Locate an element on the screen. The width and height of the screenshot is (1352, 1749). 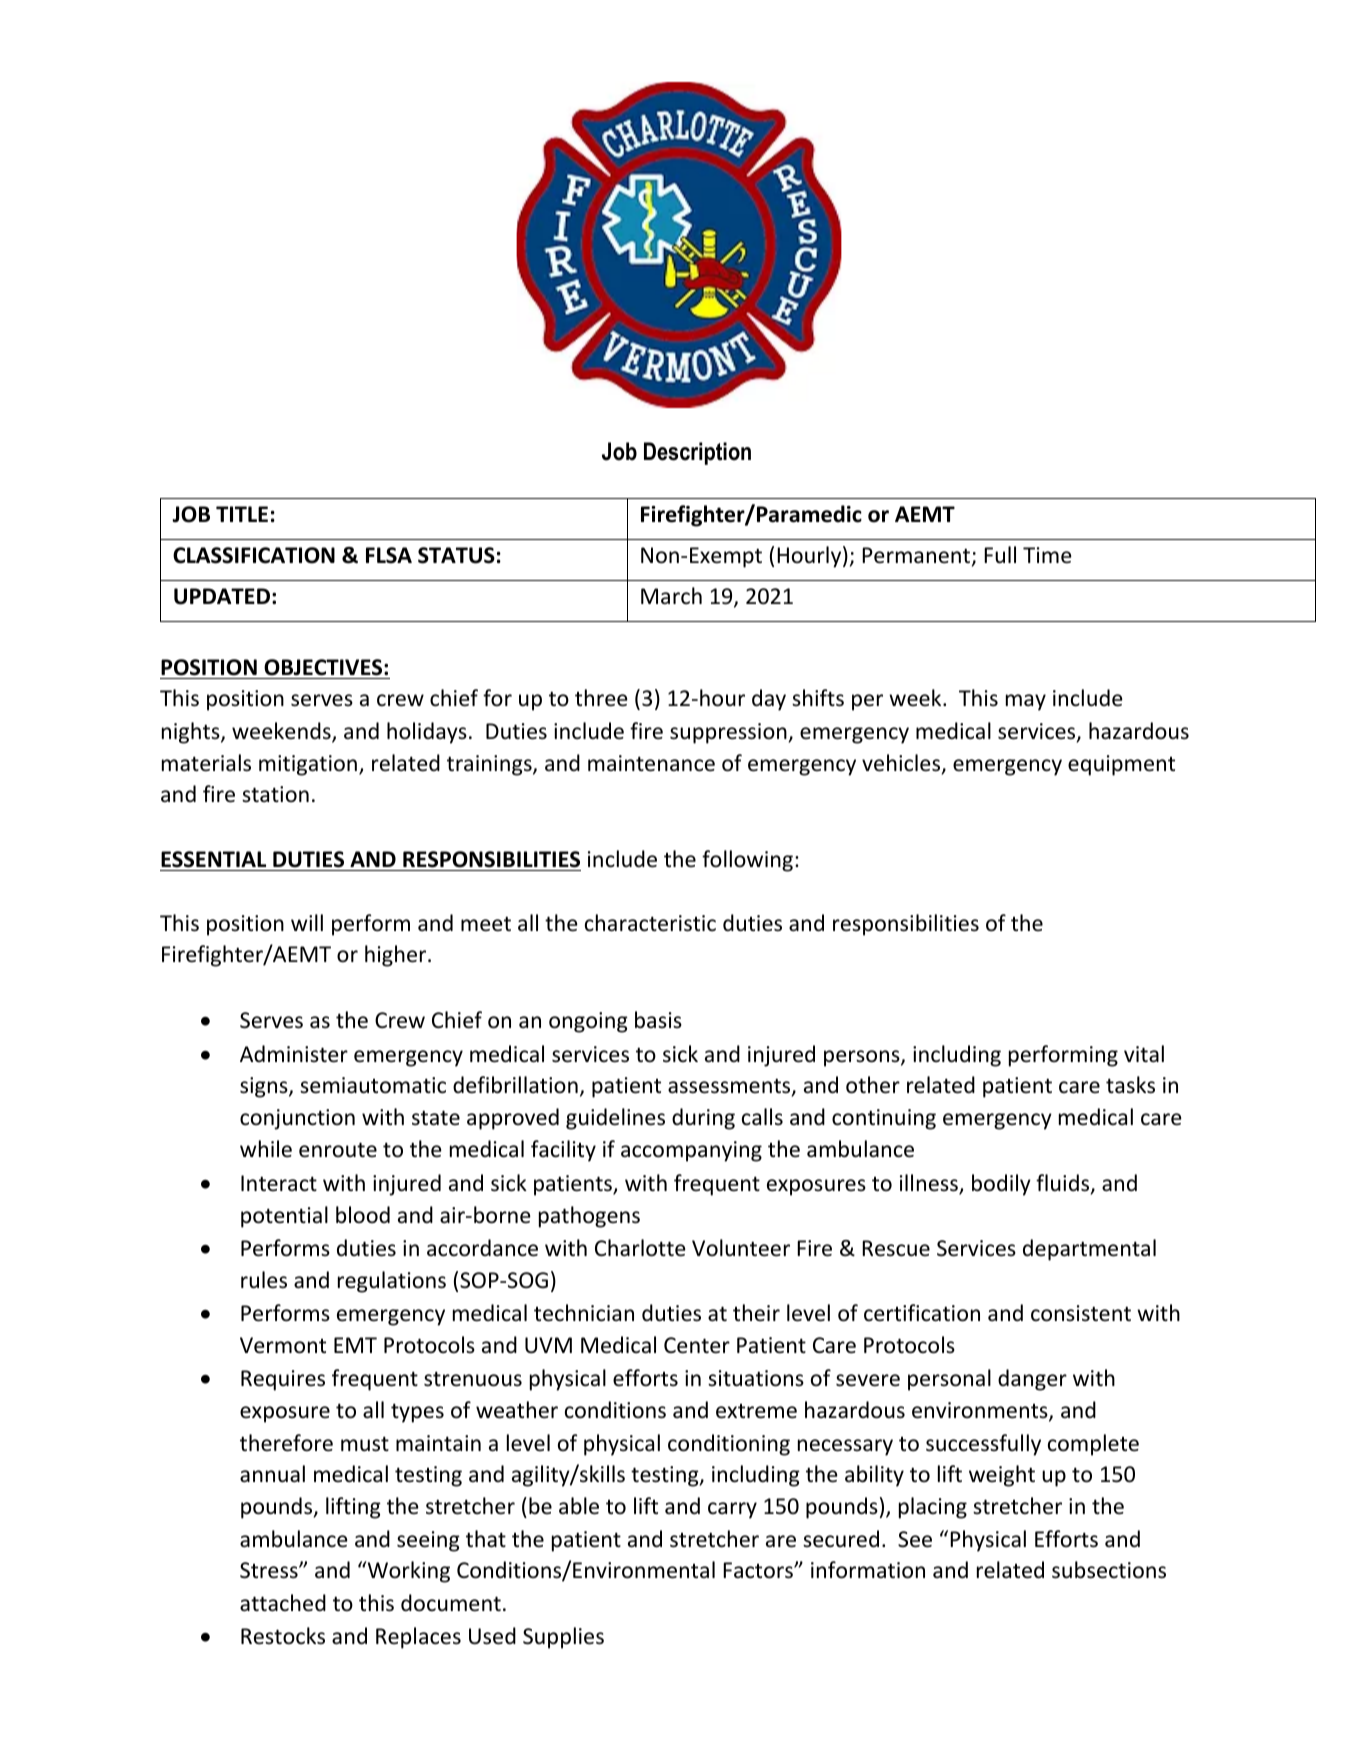
Factors is located at coordinates (759, 1570).
